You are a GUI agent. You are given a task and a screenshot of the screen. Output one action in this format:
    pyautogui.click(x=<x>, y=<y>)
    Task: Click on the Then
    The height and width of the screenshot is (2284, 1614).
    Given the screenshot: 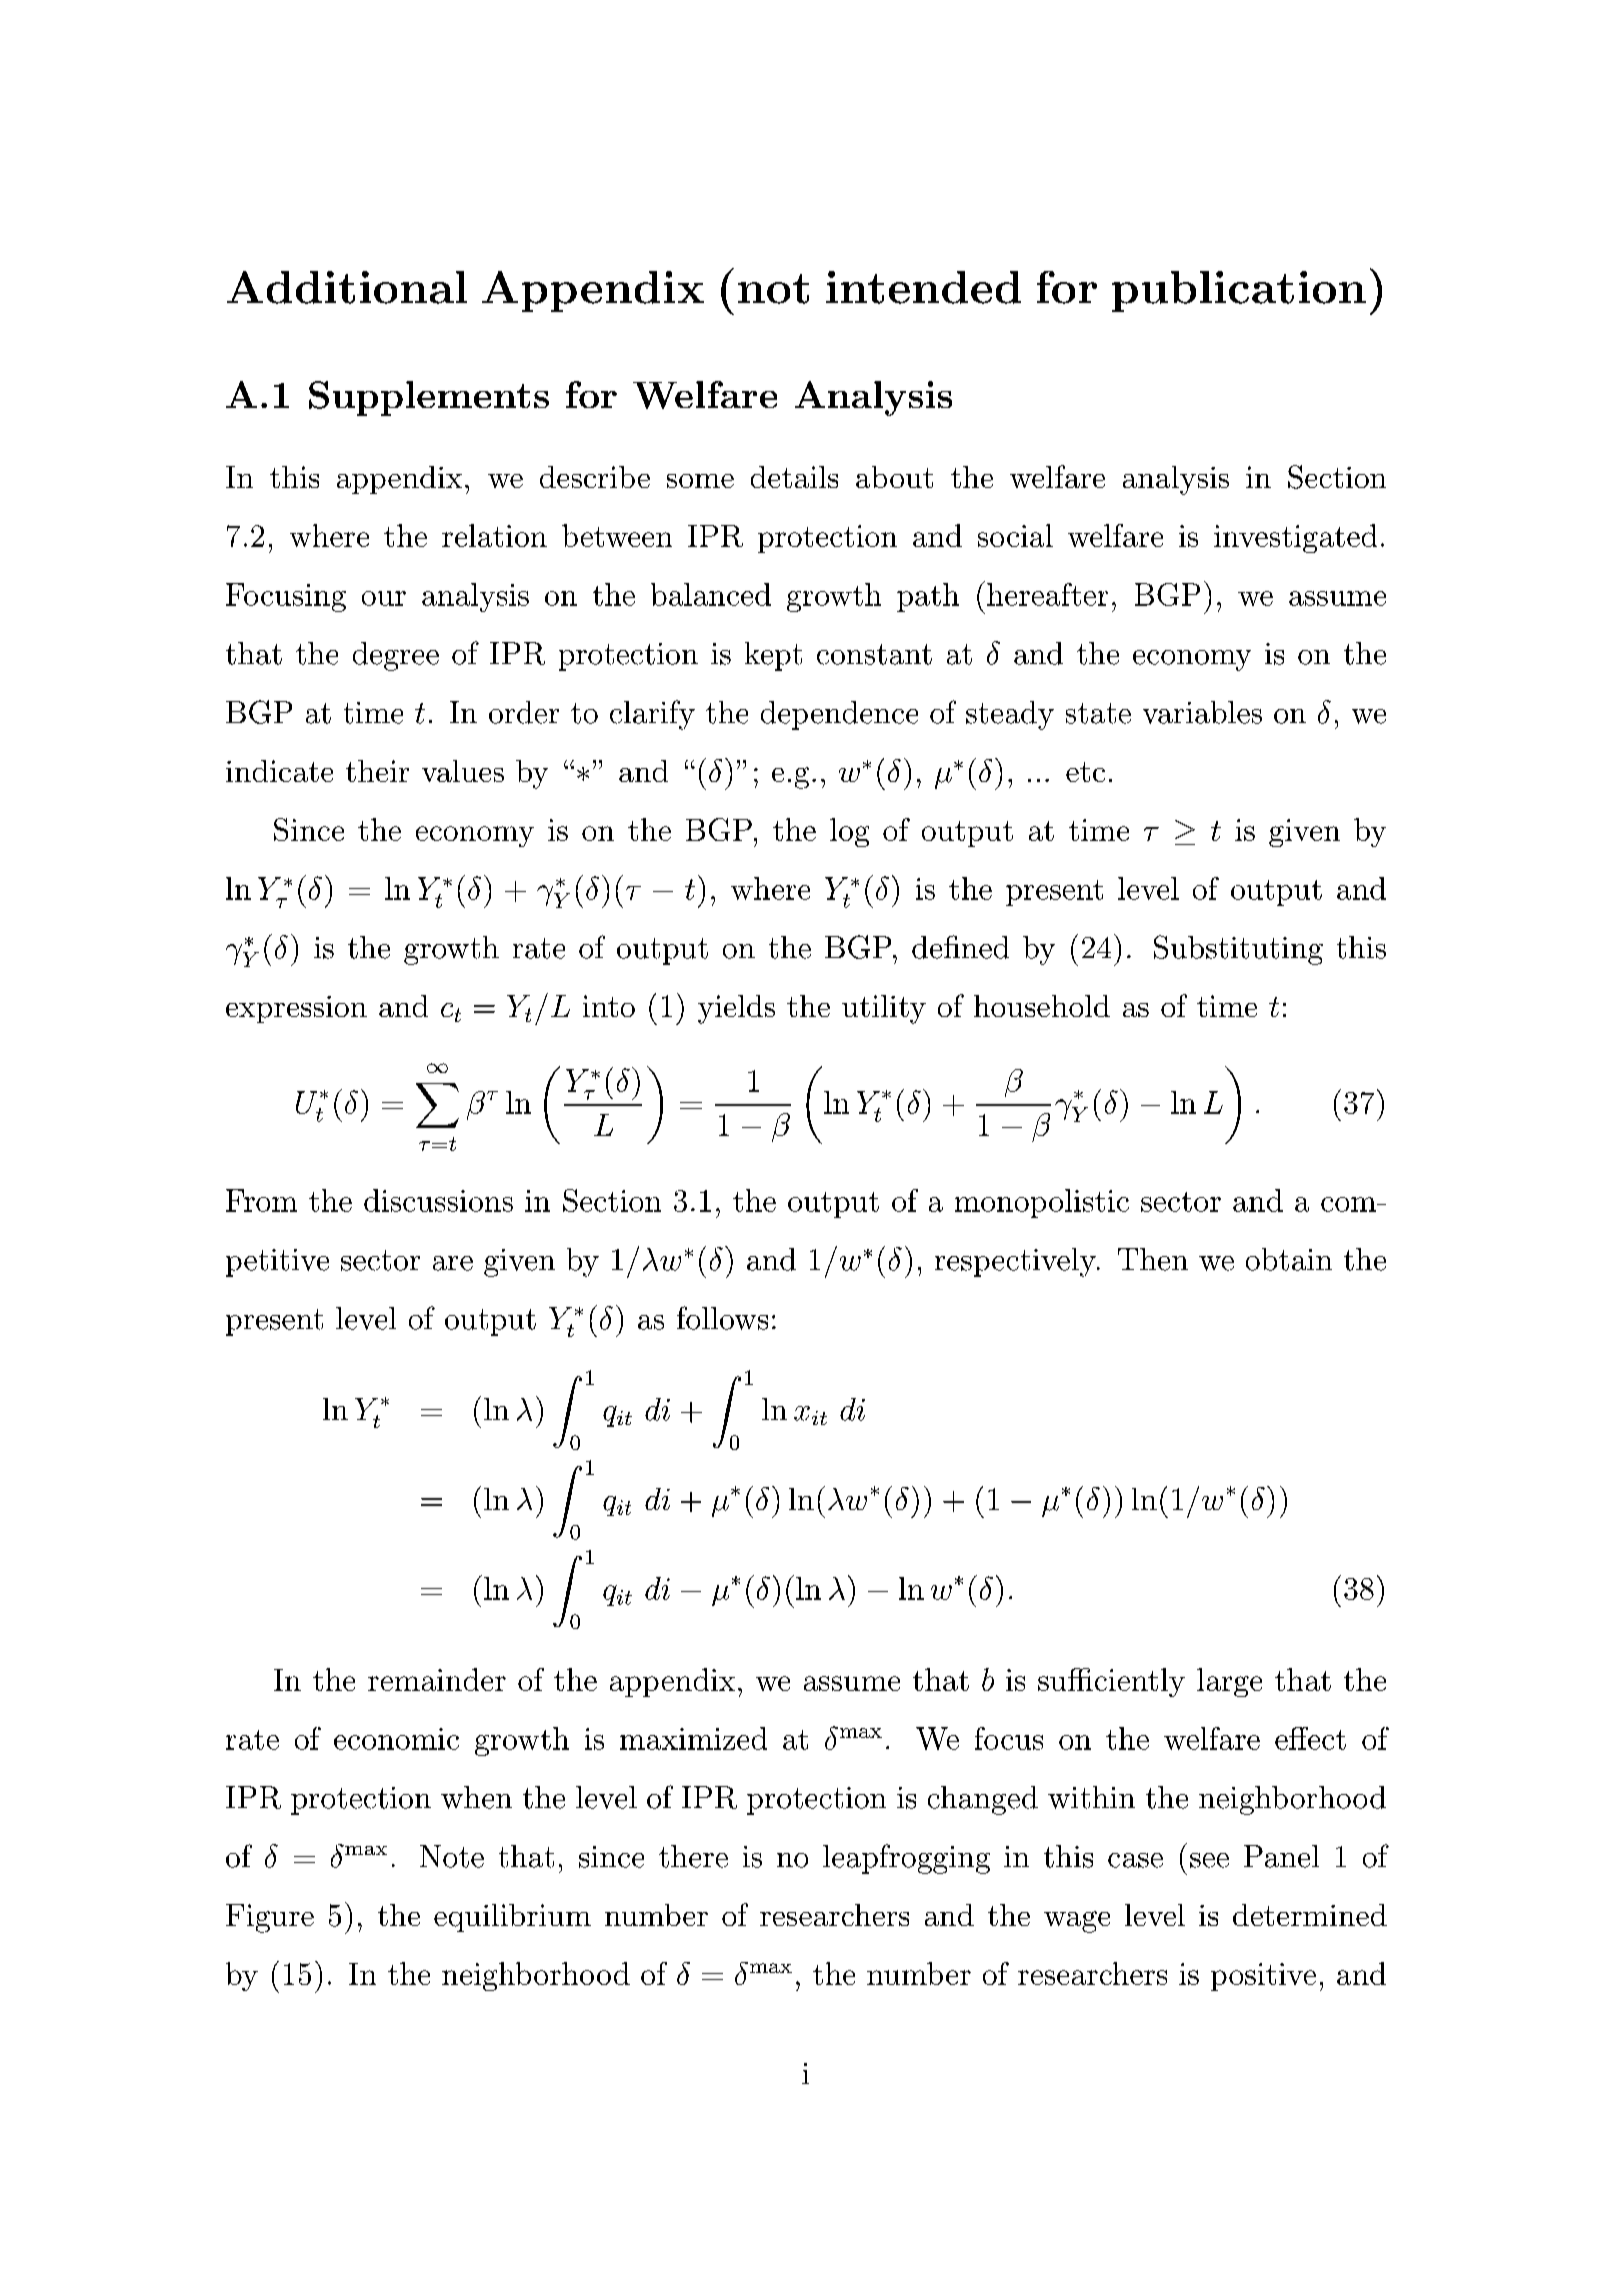 What is the action you would take?
    pyautogui.click(x=1153, y=1259)
